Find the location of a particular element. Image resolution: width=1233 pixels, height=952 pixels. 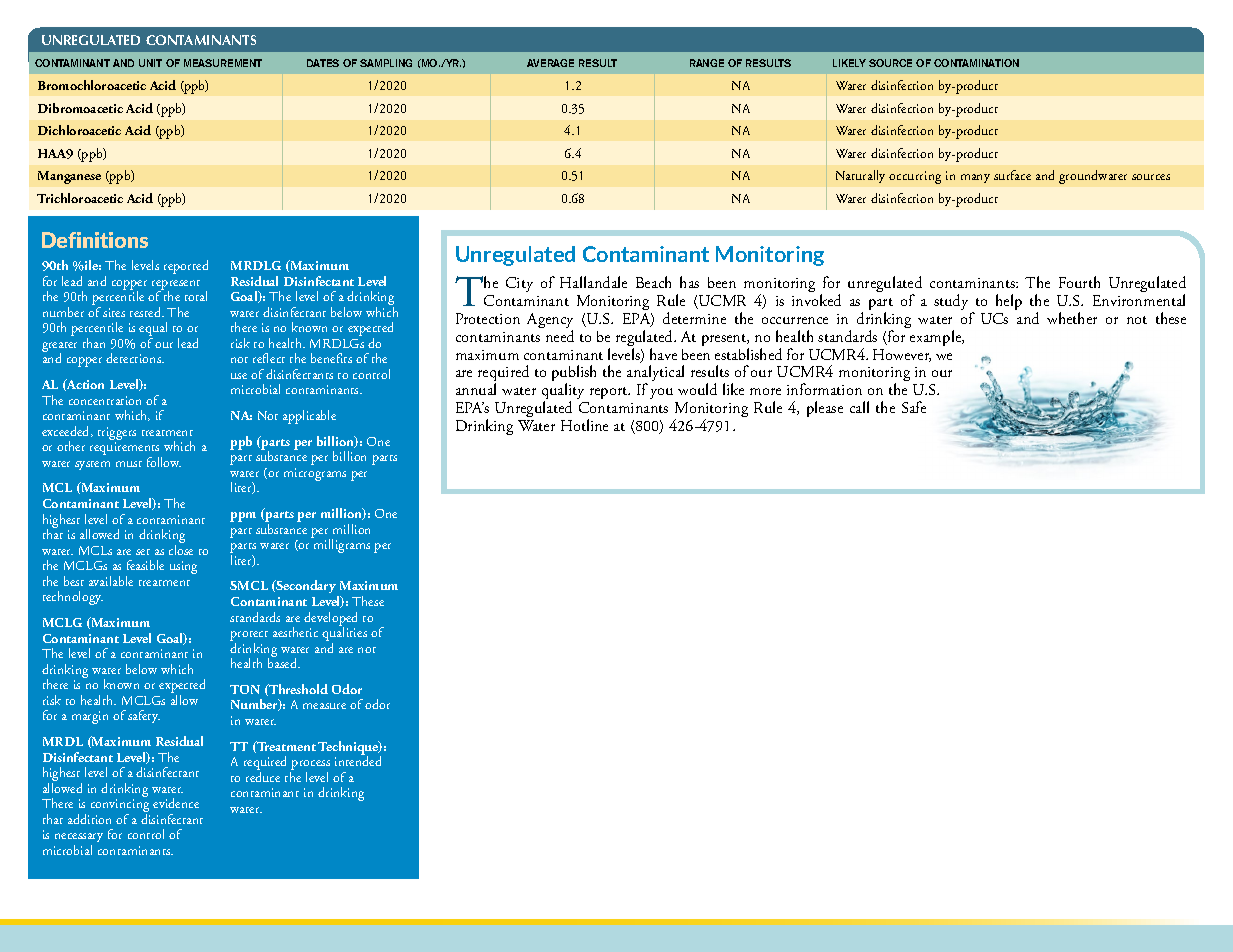

call is located at coordinates (859, 407).
